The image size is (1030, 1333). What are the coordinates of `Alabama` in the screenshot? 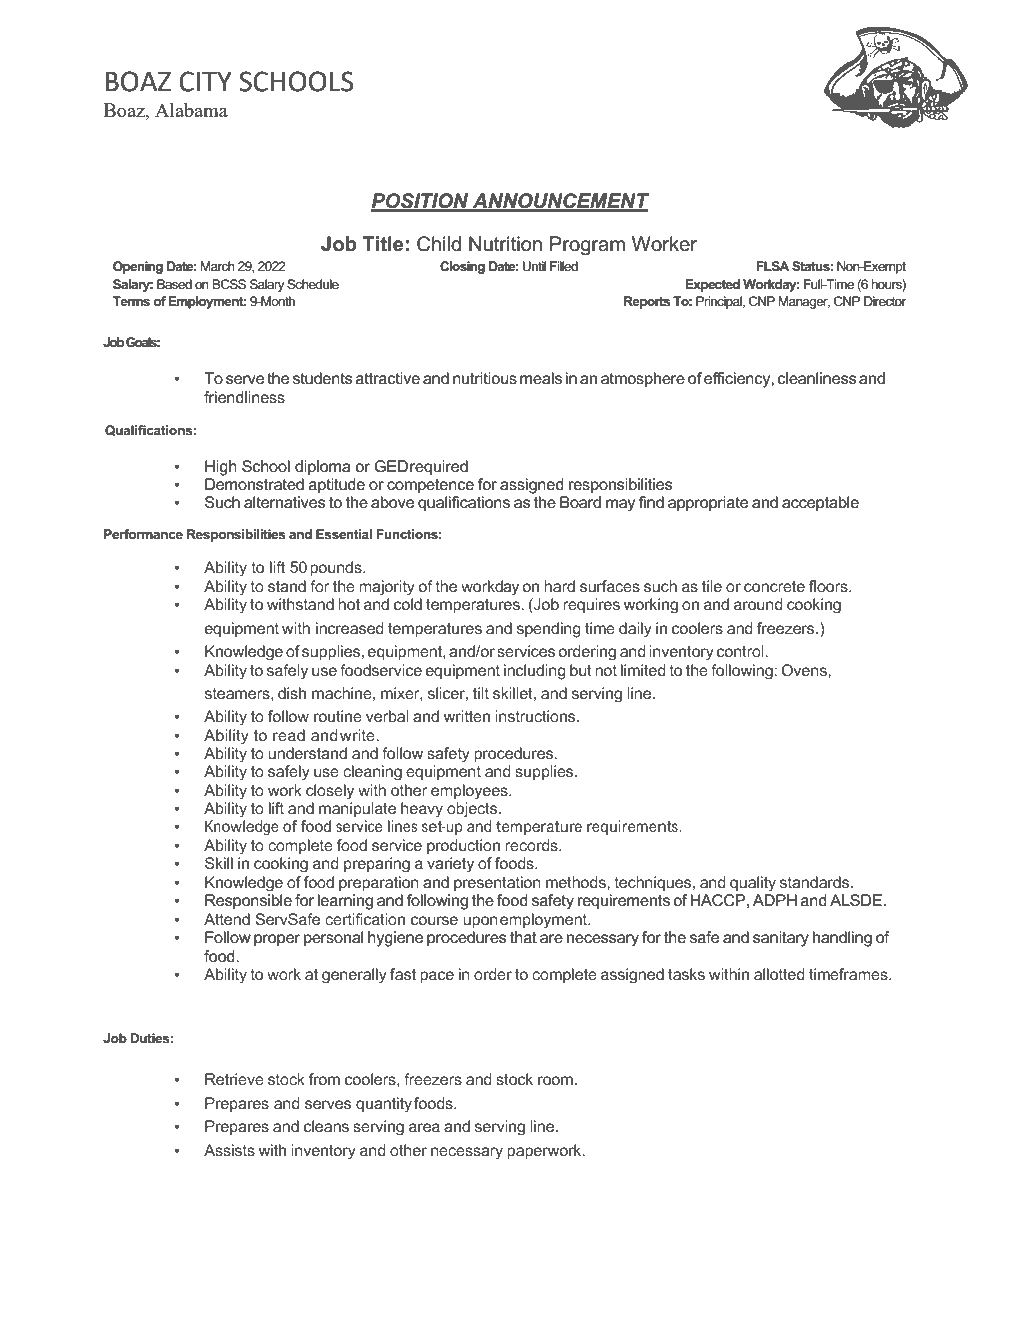 It's located at (191, 110).
